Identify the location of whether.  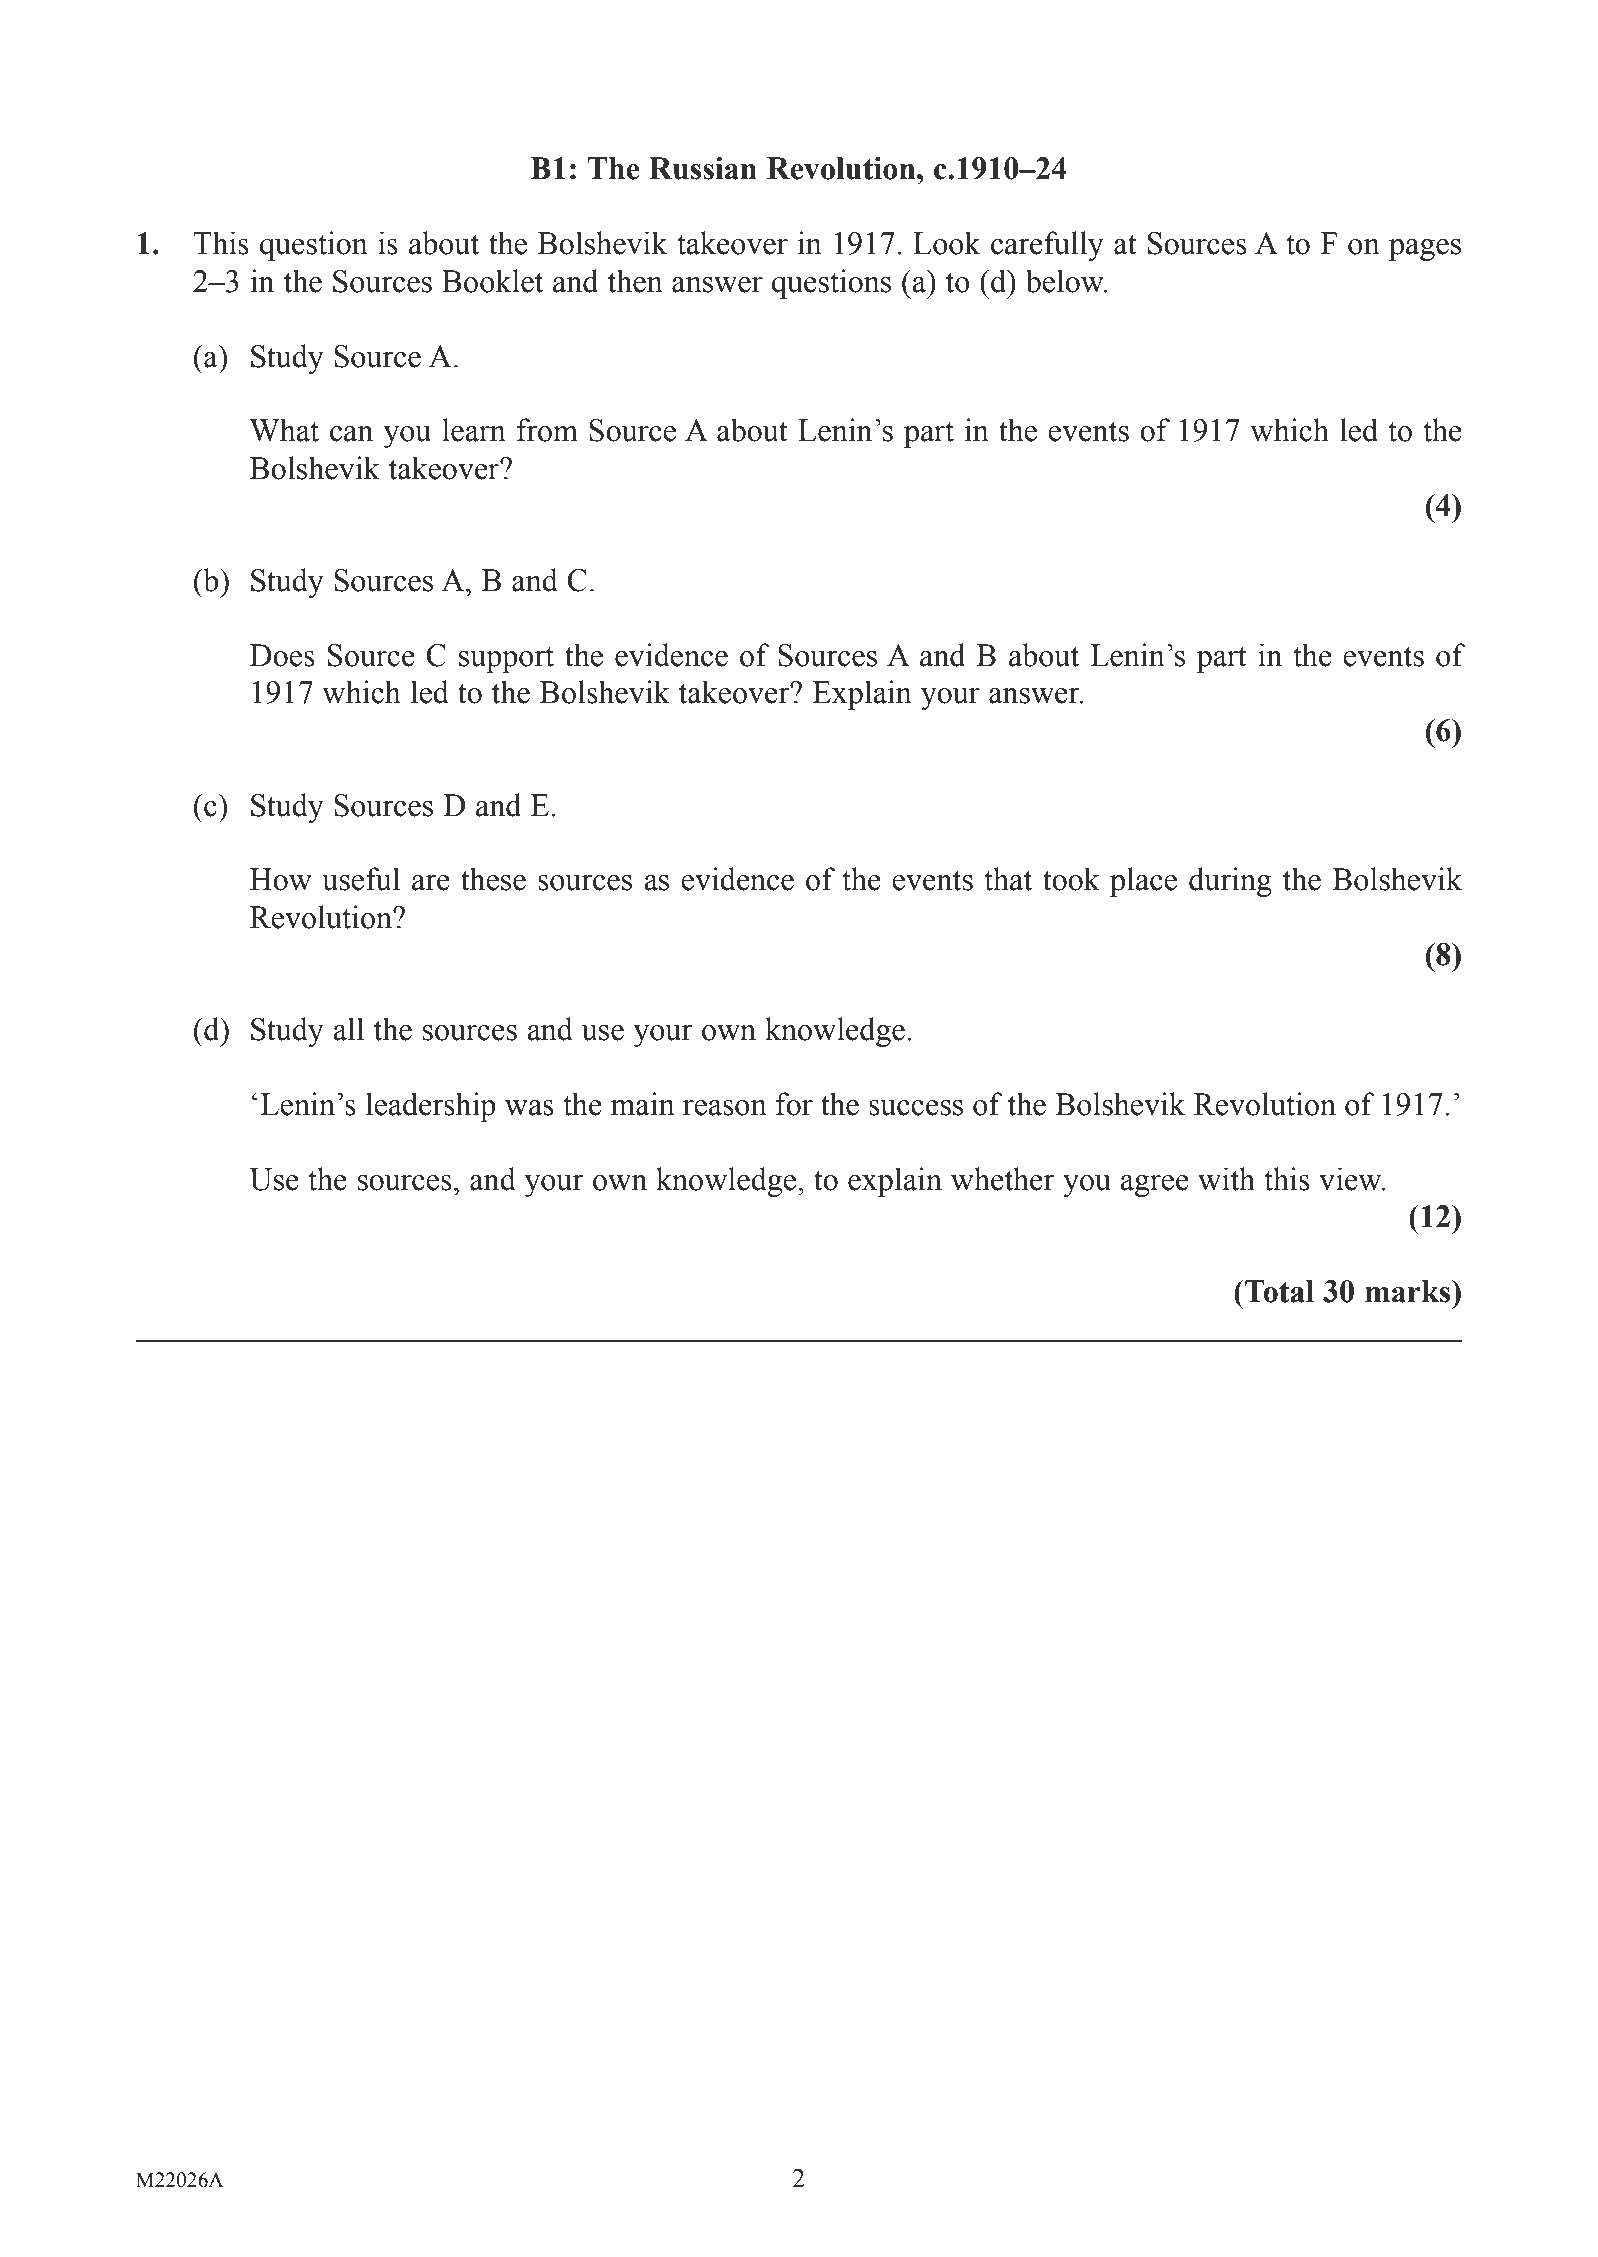
(1003, 1179).
